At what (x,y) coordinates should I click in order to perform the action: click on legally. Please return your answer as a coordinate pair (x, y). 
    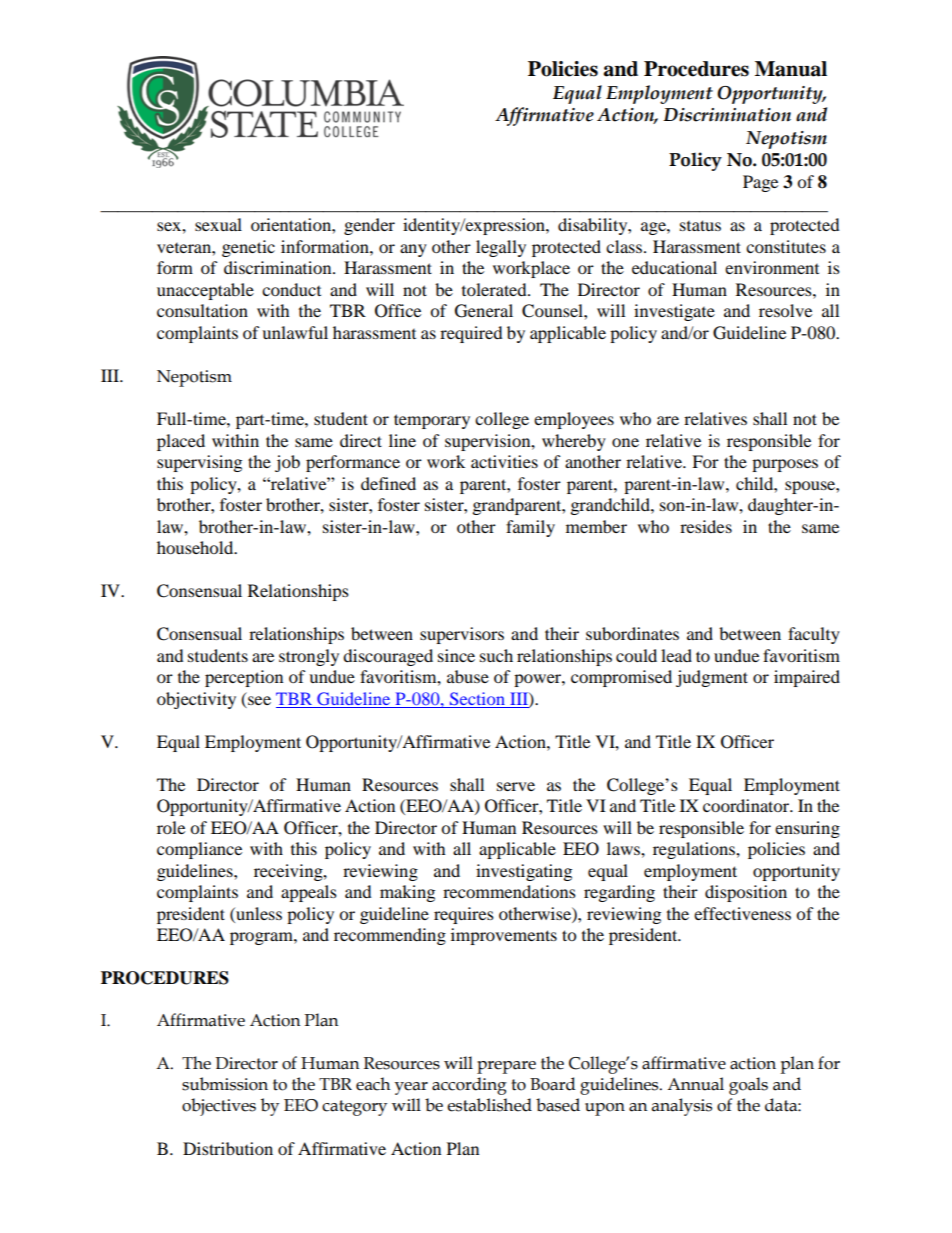
    Looking at the image, I should click on (501, 248).
